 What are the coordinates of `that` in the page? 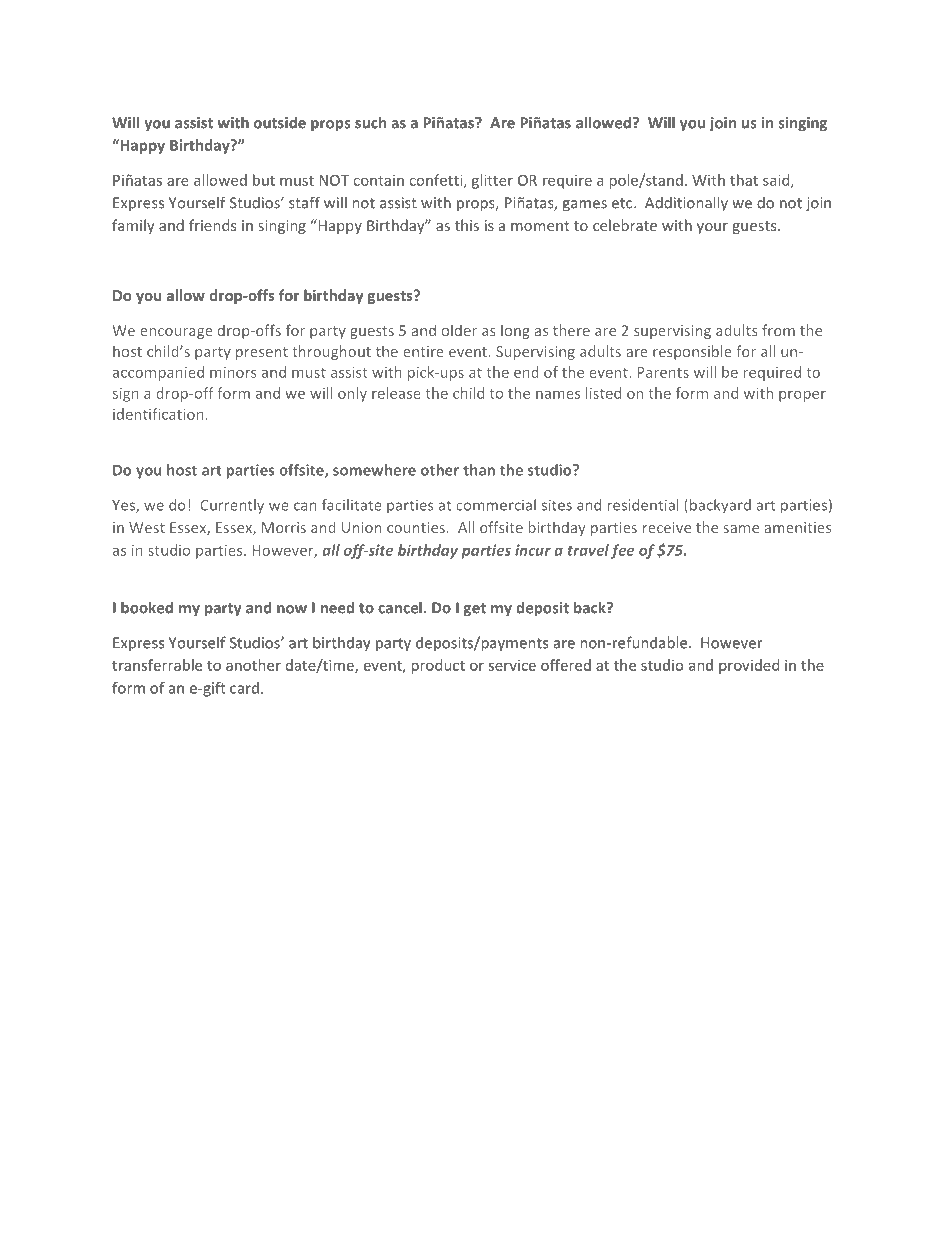 It's located at (744, 180).
